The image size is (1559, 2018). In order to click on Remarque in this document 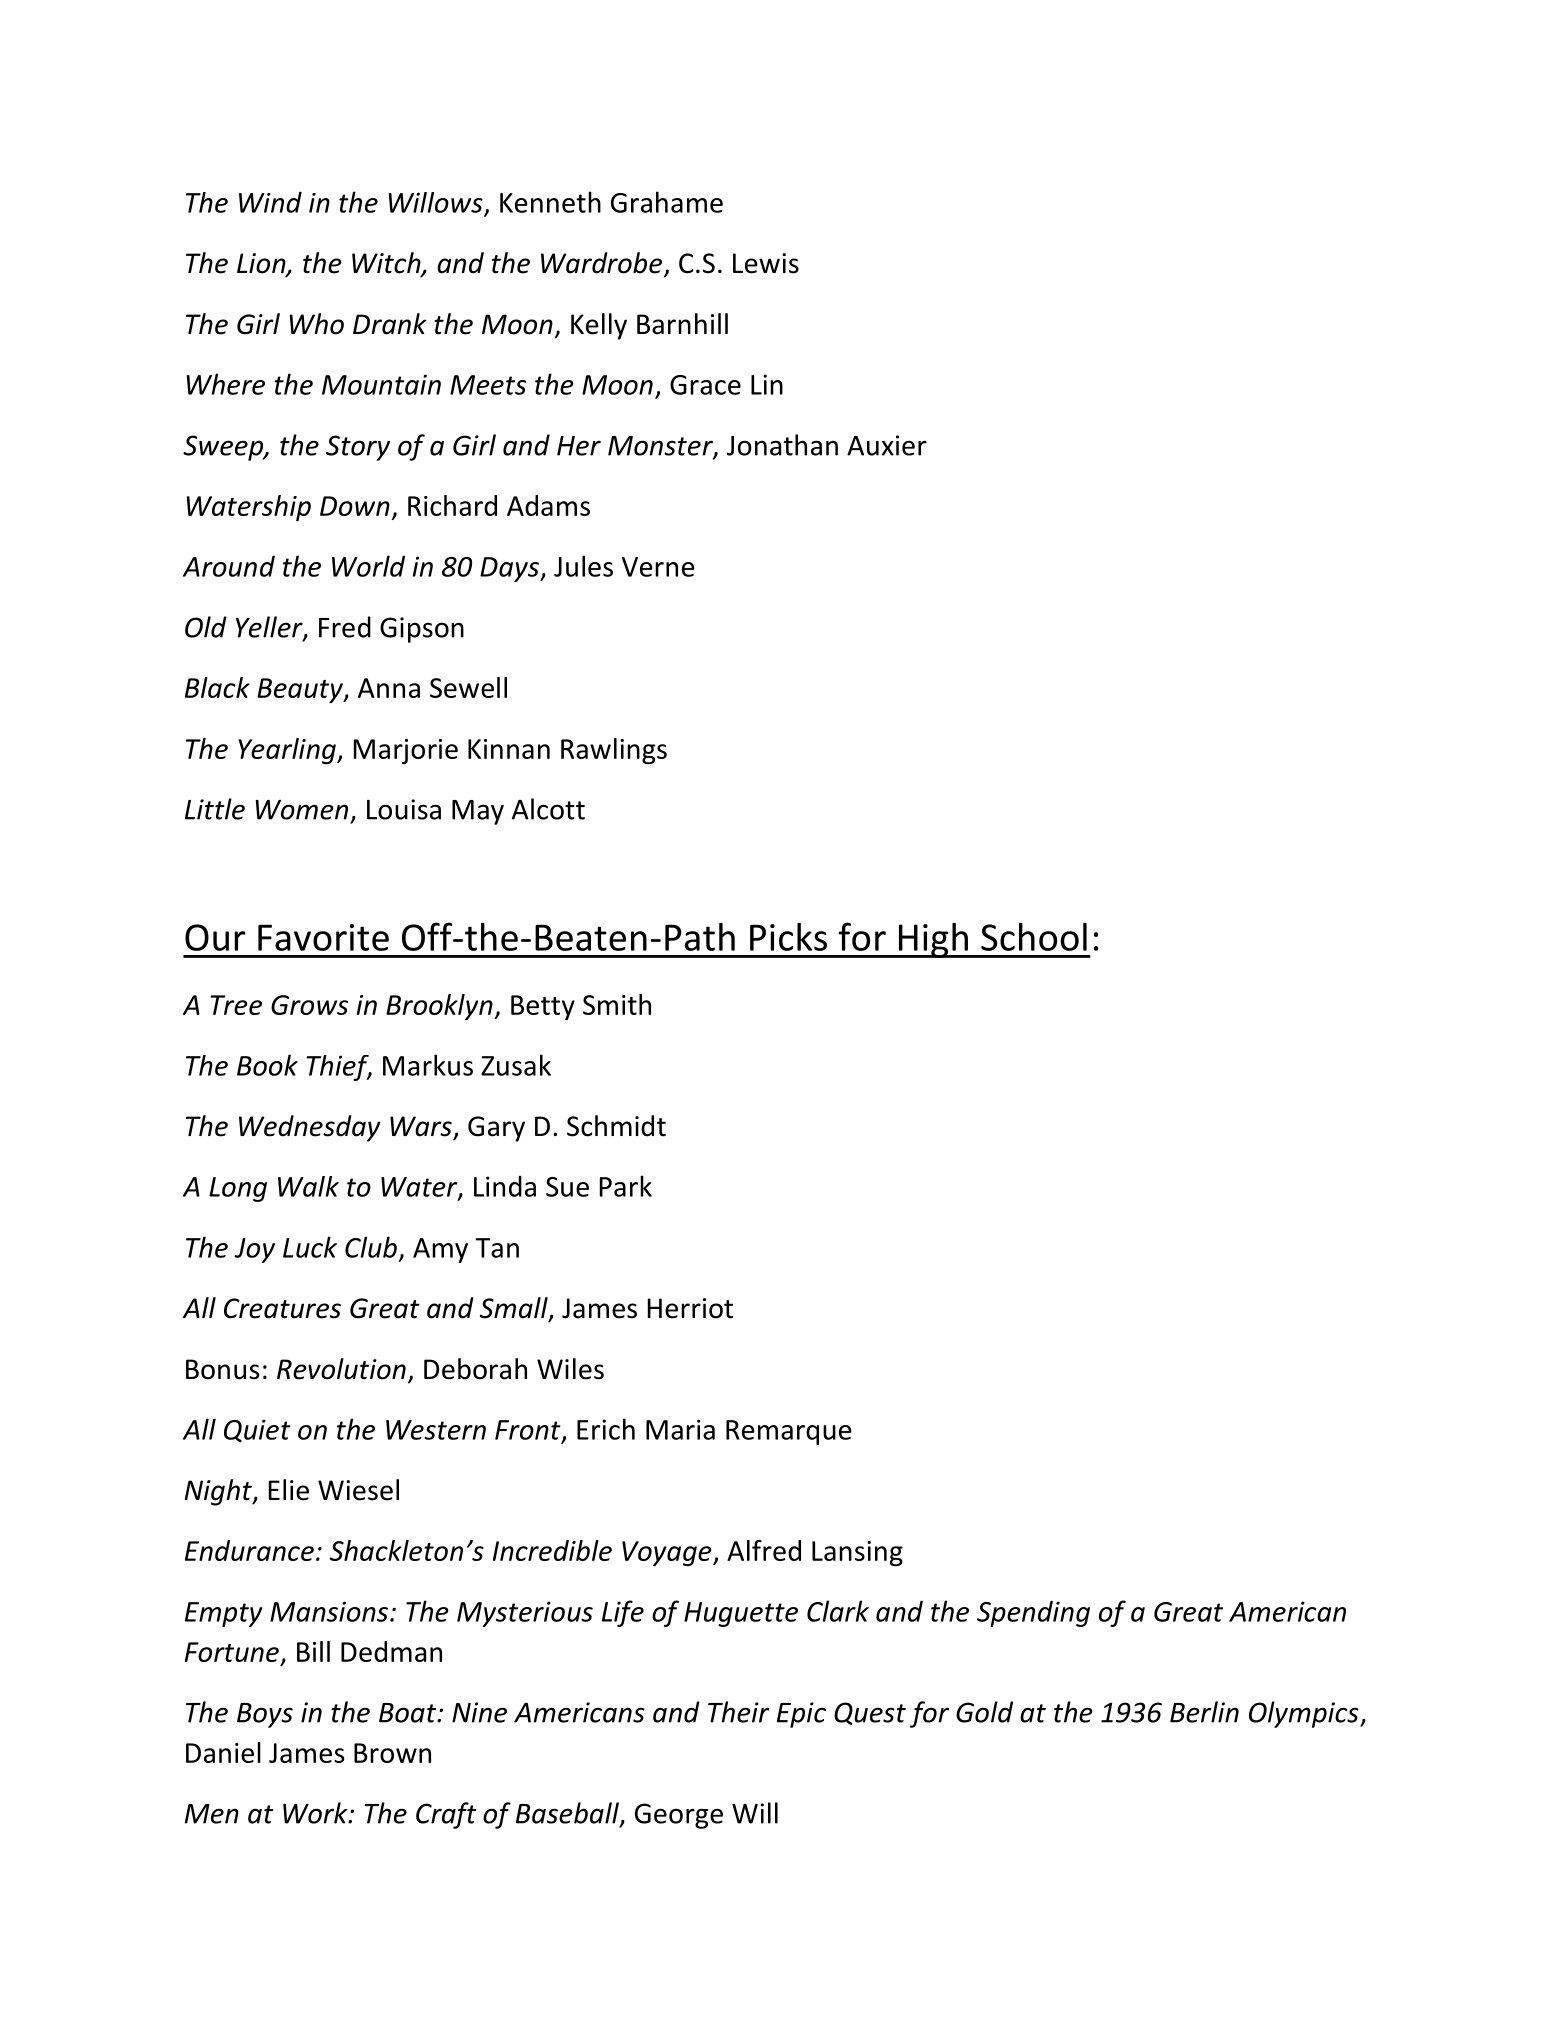, I will do `click(789, 1432)`.
